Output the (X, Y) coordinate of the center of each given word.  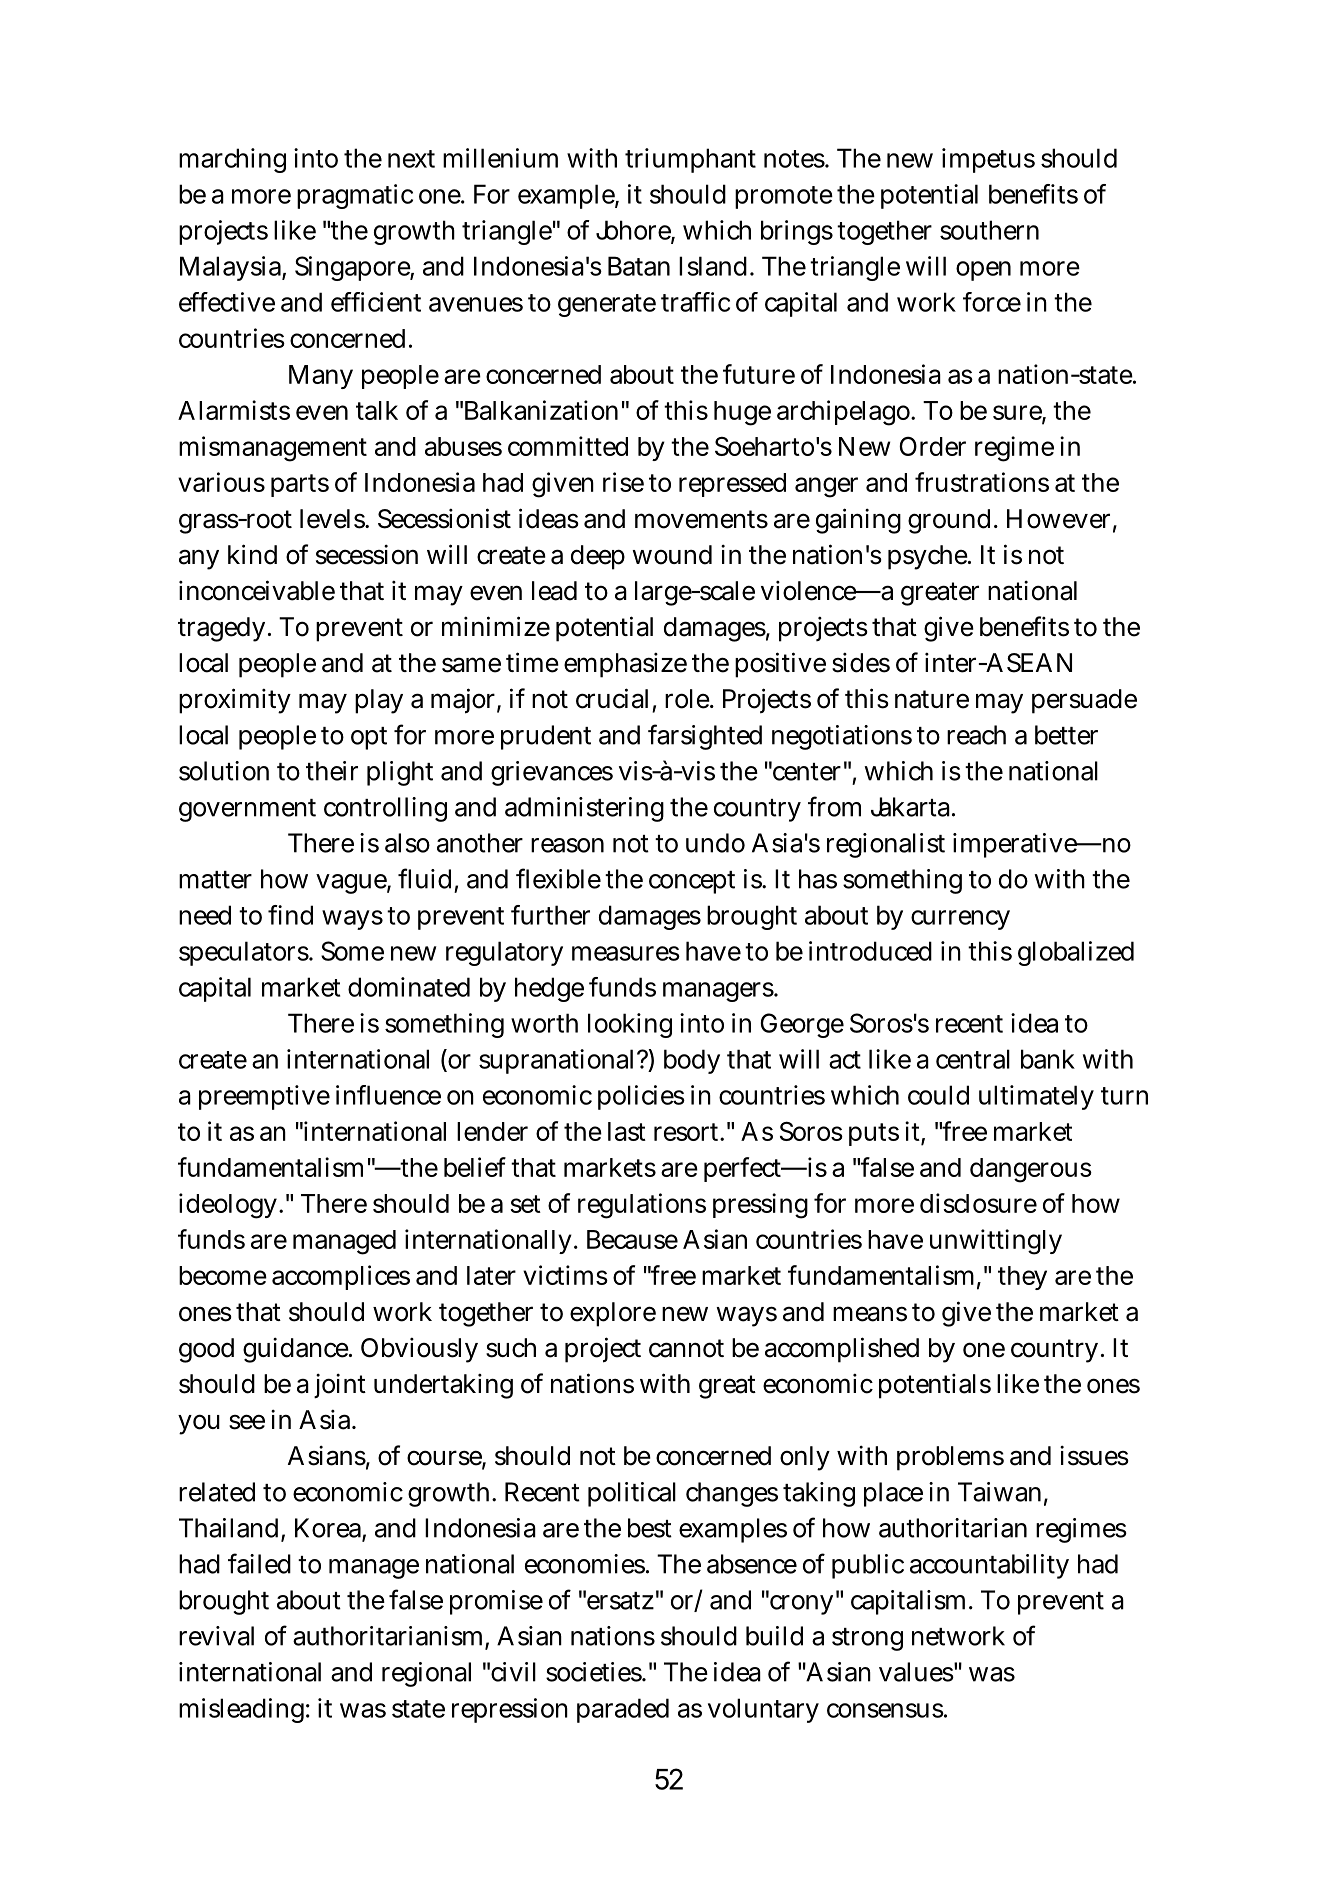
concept (692, 882)
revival (216, 1636)
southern (989, 230)
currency (960, 920)
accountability (989, 1566)
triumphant (690, 160)
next (411, 159)
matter (215, 880)
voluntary (763, 1710)
